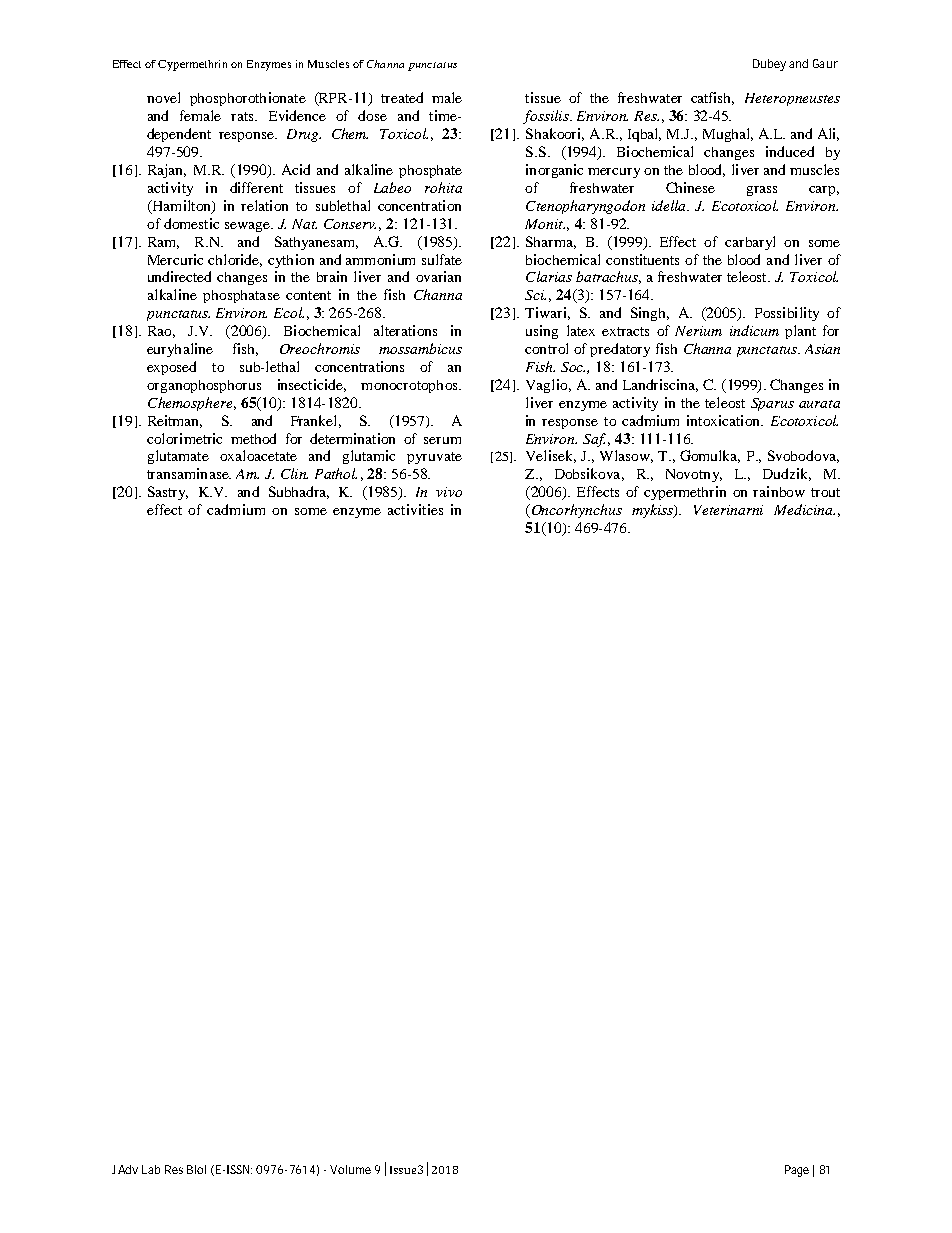 The height and width of the image is (1233, 952). I want to click on induced, so click(790, 151).
